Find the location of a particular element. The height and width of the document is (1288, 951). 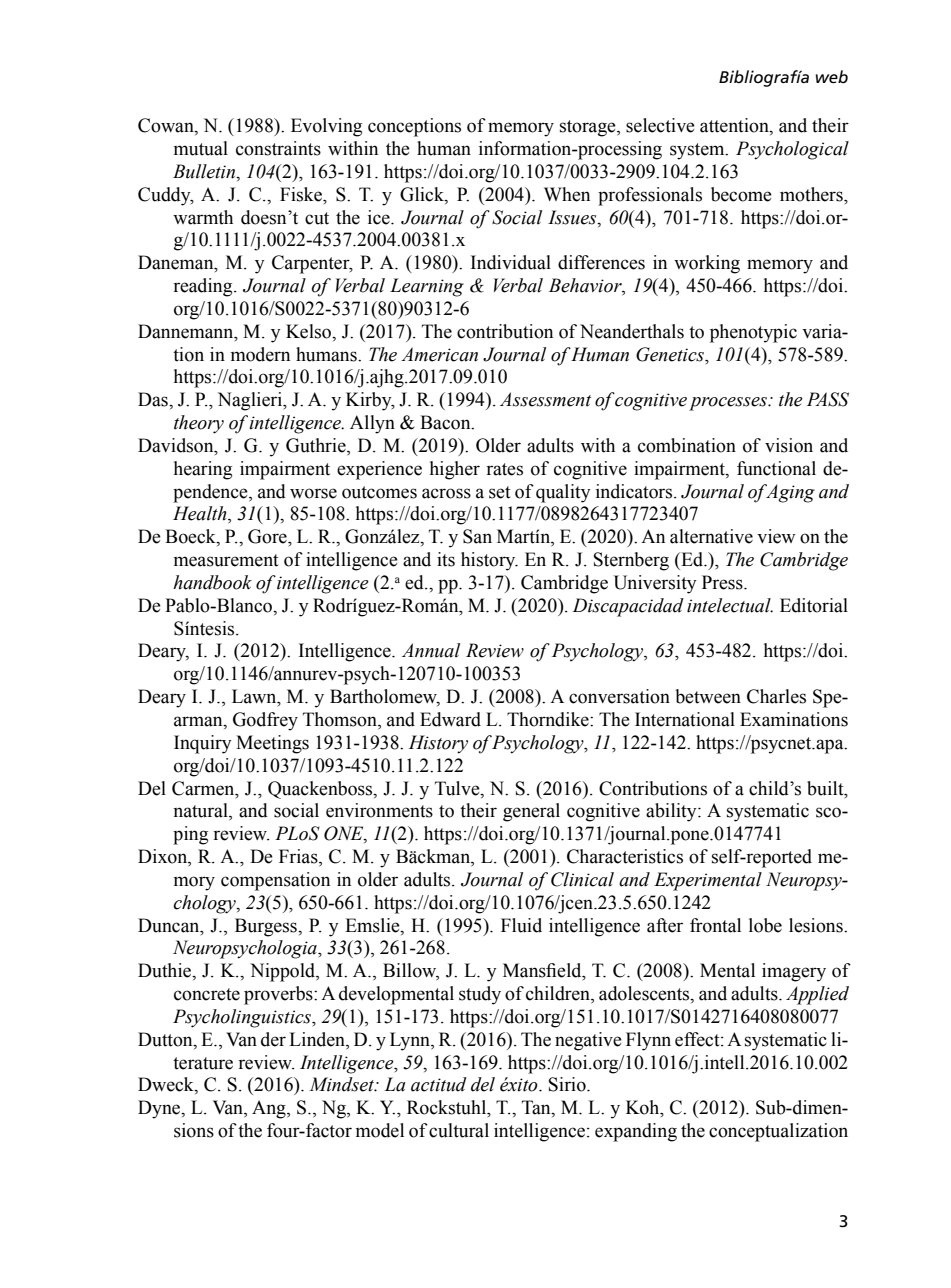

Aging is located at coordinates (789, 493).
